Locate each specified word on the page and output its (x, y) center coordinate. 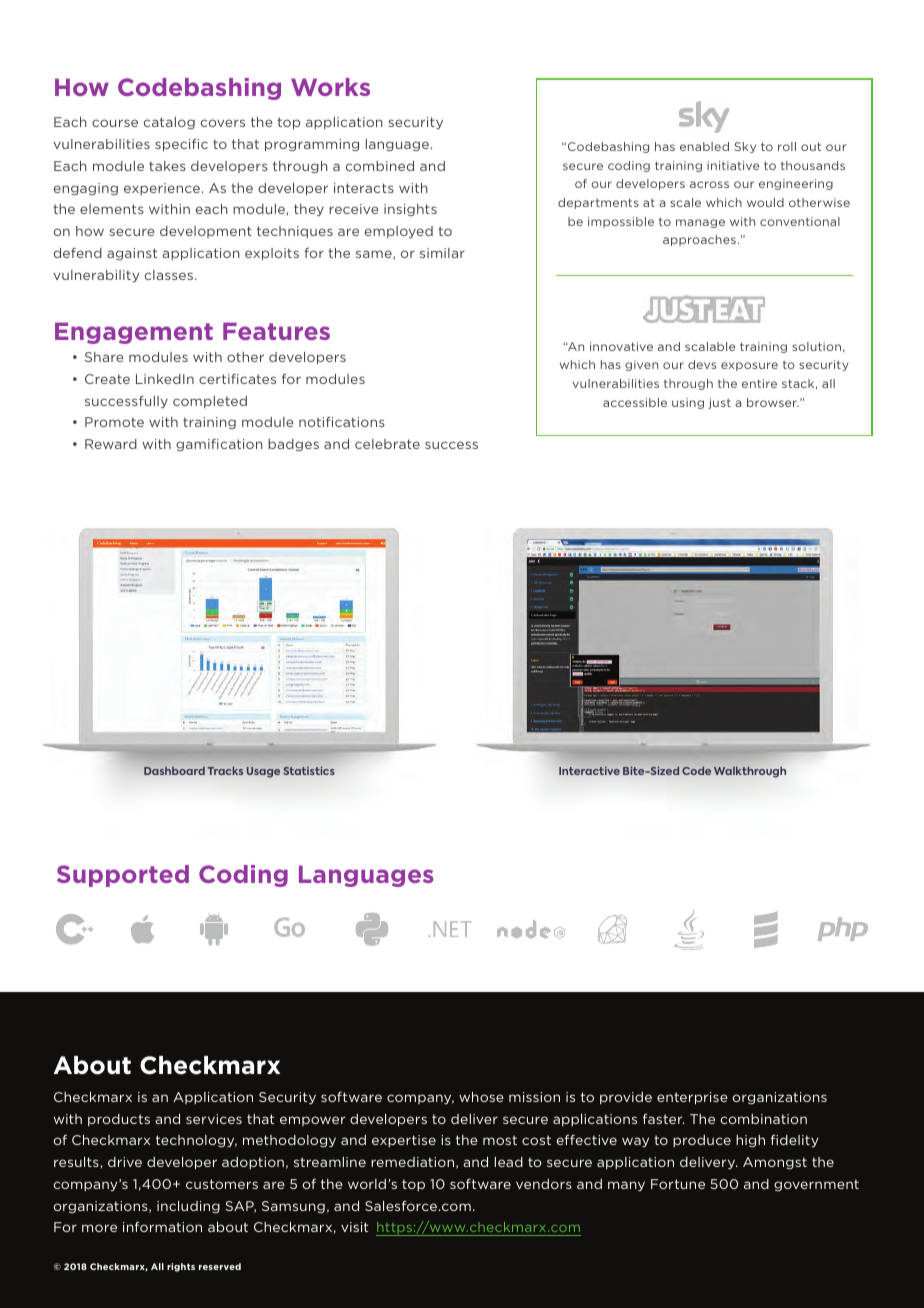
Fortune (678, 1184)
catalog (169, 123)
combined (380, 166)
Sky (745, 147)
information (162, 1227)
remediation (414, 1163)
